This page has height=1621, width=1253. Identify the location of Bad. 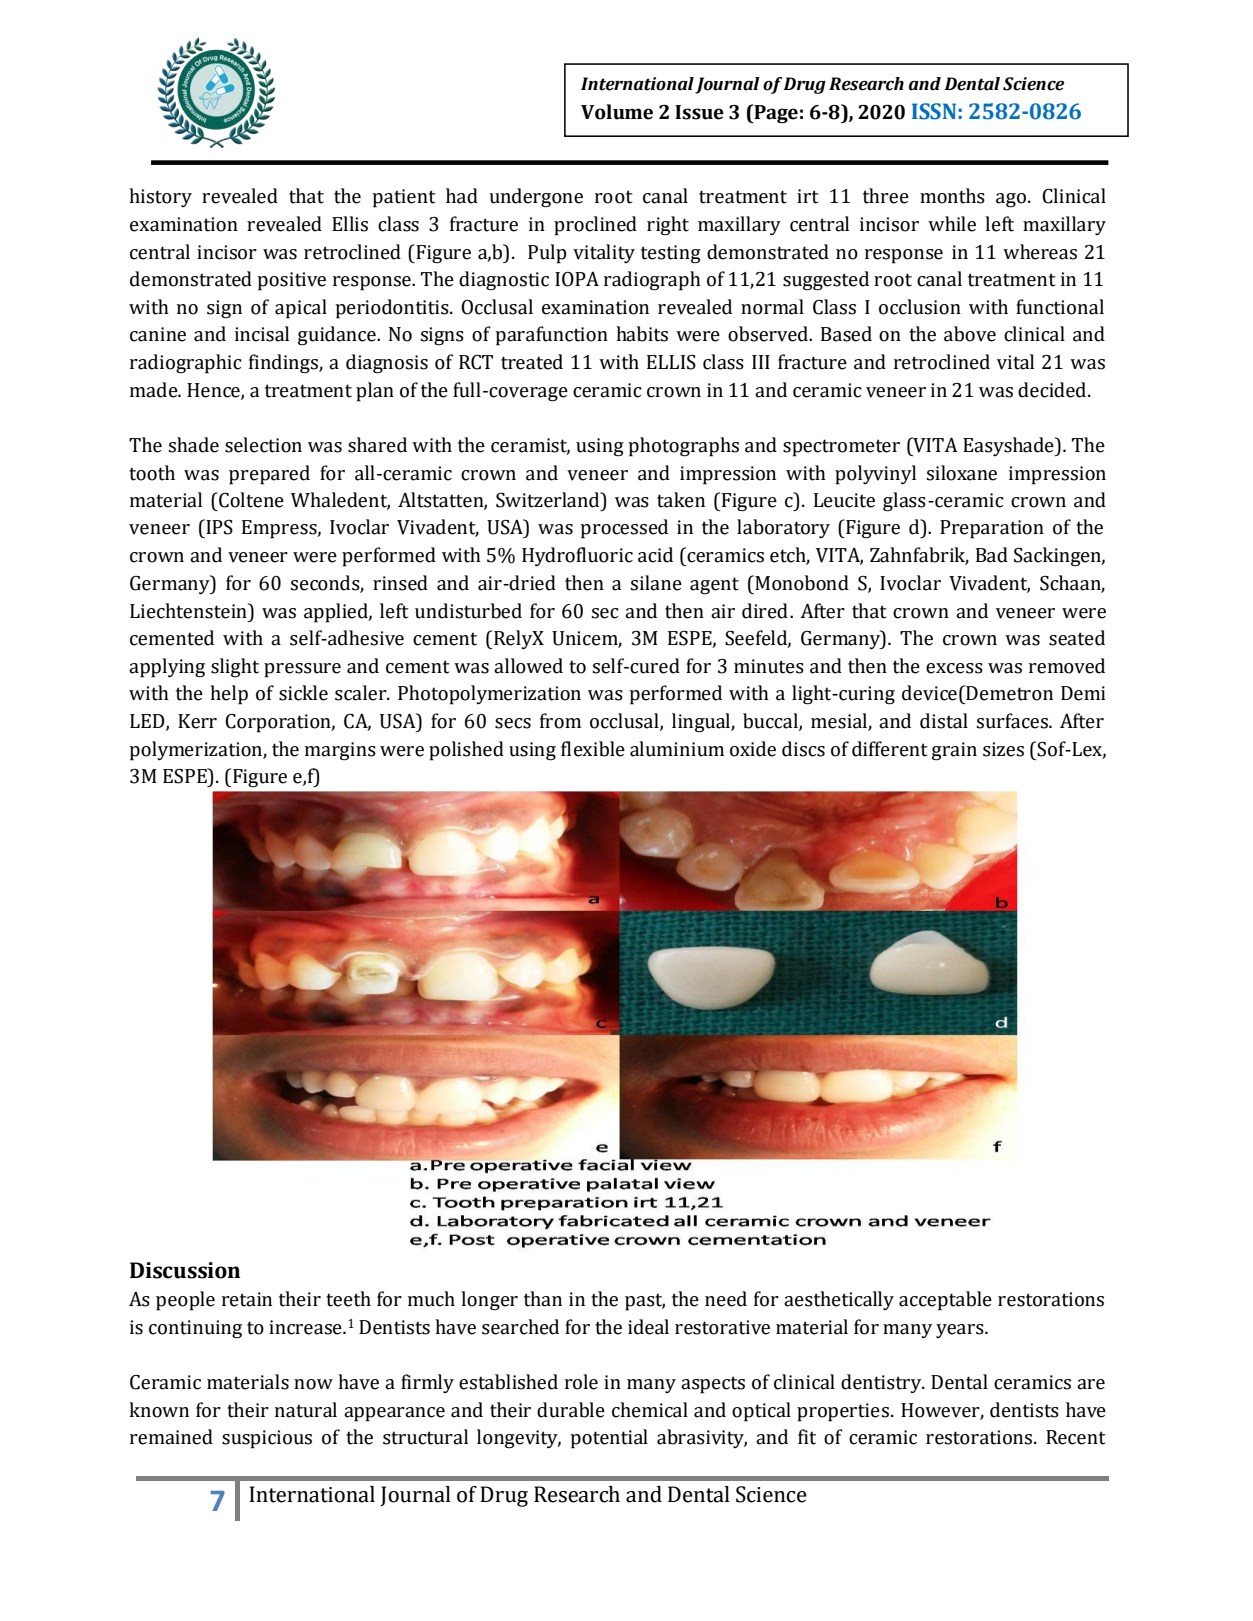
(992, 555).
